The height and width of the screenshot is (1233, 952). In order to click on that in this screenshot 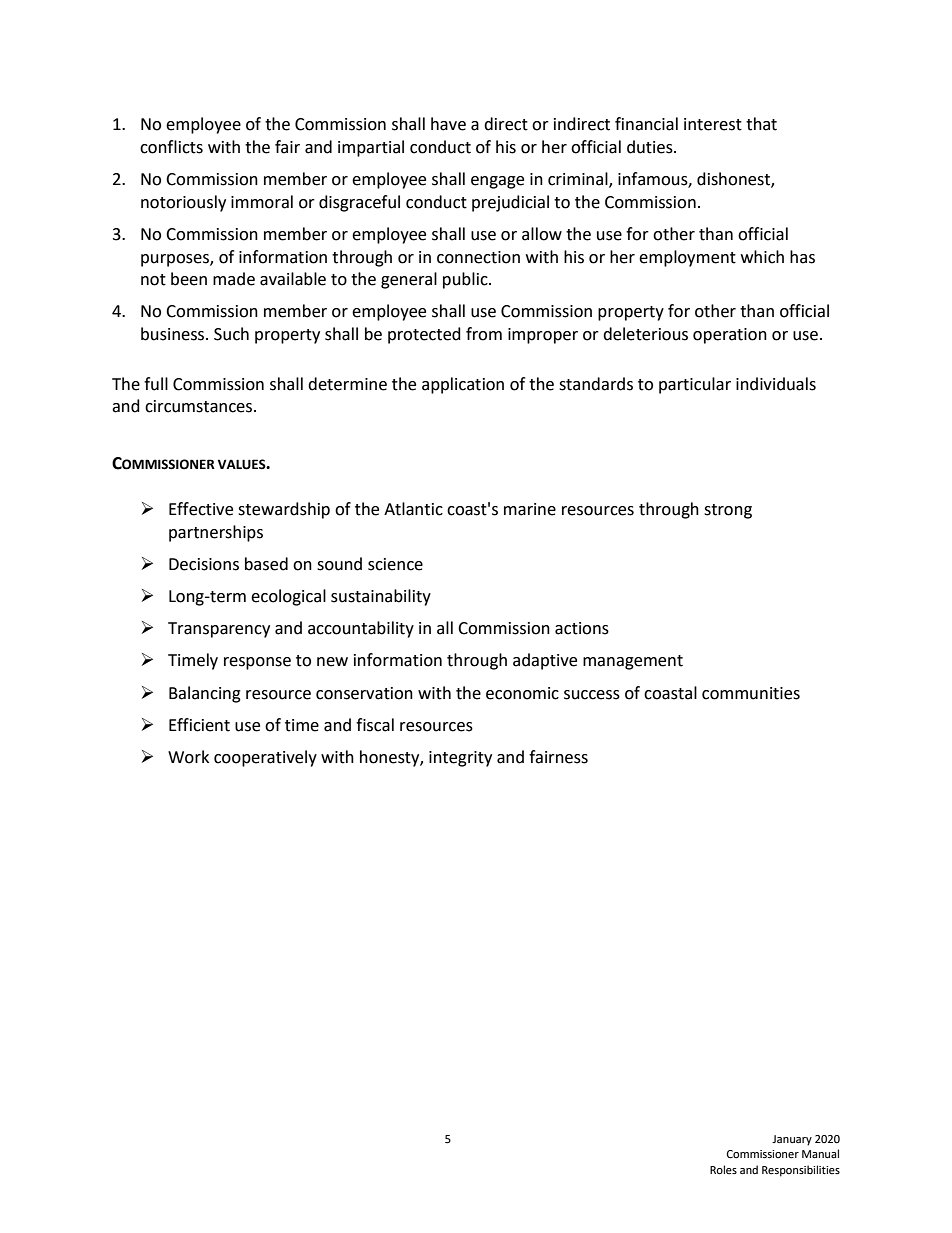, I will do `click(761, 124)`.
